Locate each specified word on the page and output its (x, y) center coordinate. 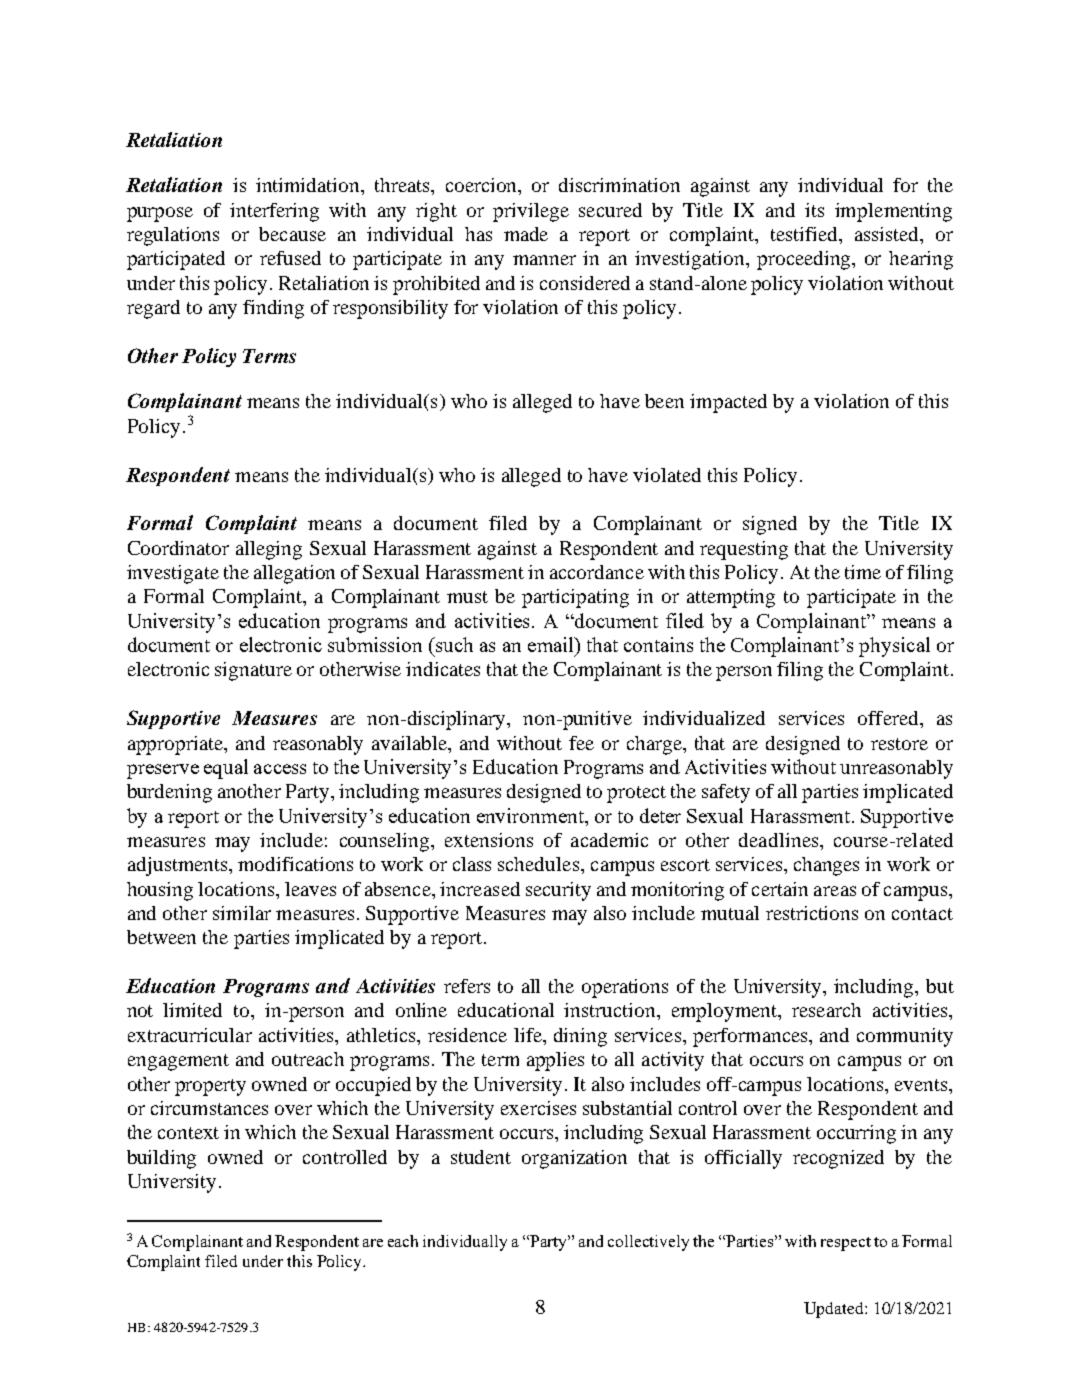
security (558, 891)
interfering (274, 212)
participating (575, 598)
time (863, 572)
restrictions (812, 913)
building (161, 1159)
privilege (531, 212)
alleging (269, 550)
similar (242, 913)
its (814, 210)
